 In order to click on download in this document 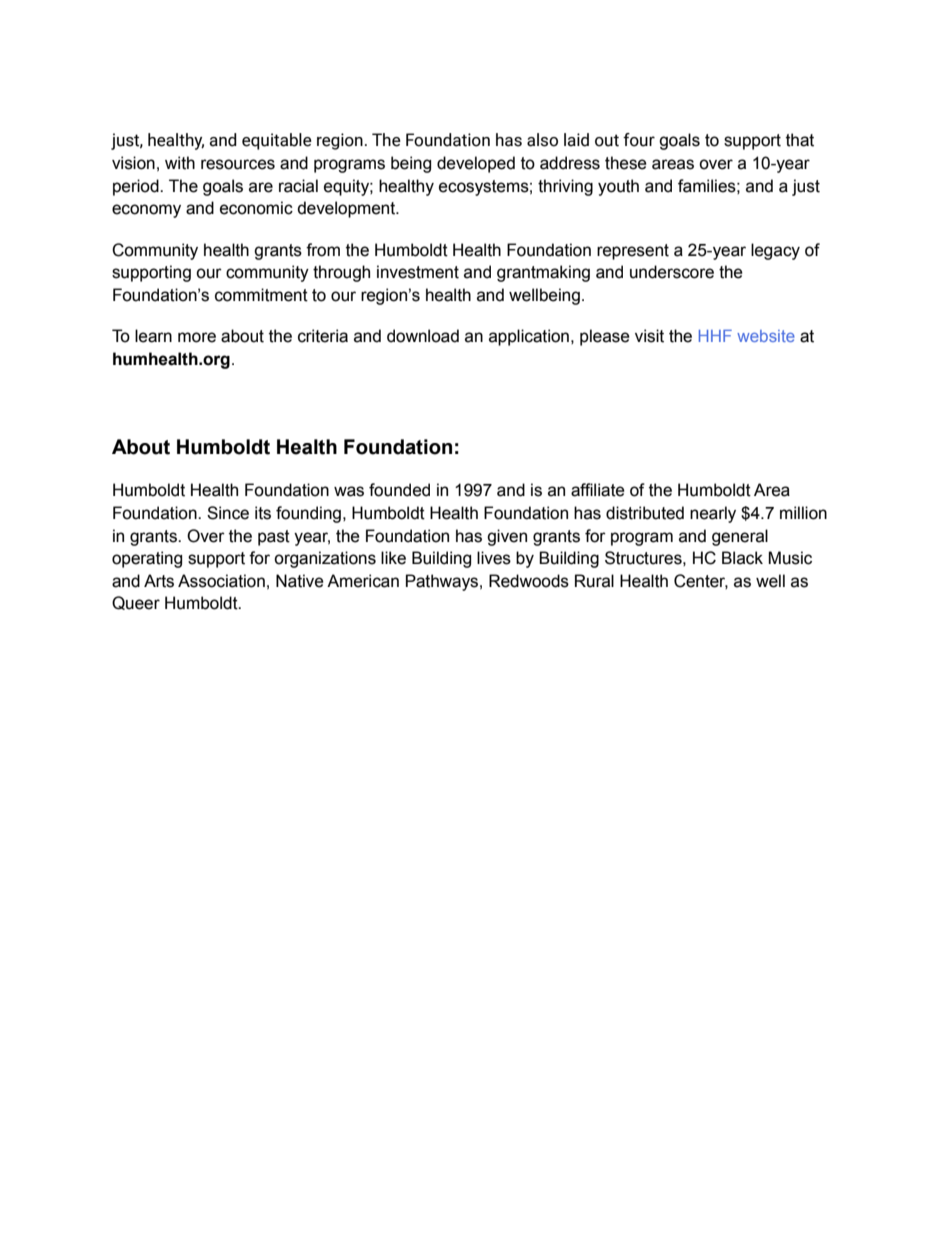, I will do `click(423, 336)`.
